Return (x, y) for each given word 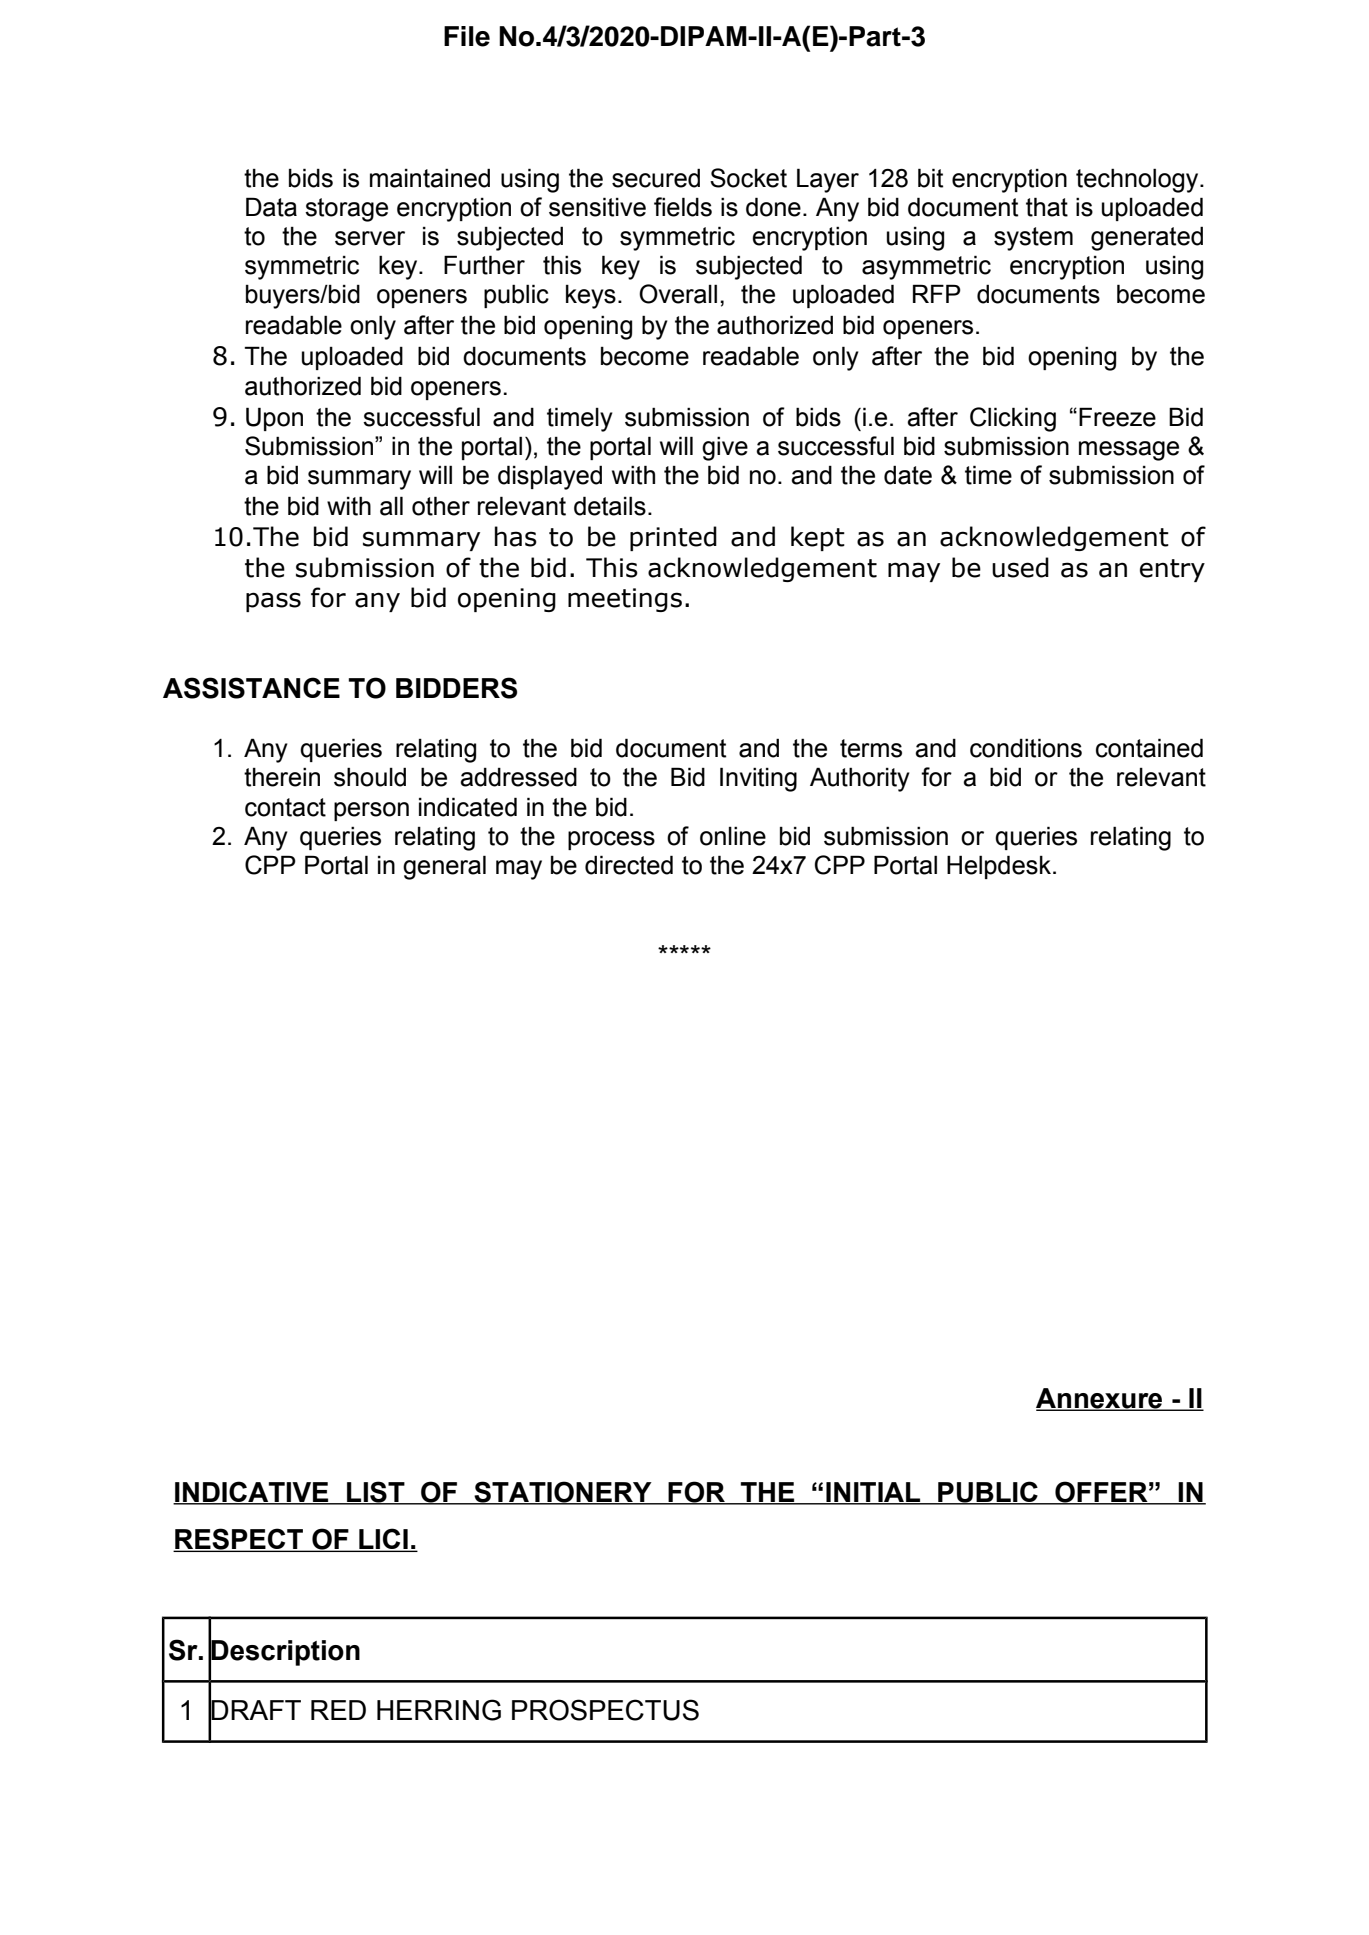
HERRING (439, 1710)
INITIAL (873, 1493)
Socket (748, 178)
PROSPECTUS (605, 1710)
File (467, 36)
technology (1138, 180)
